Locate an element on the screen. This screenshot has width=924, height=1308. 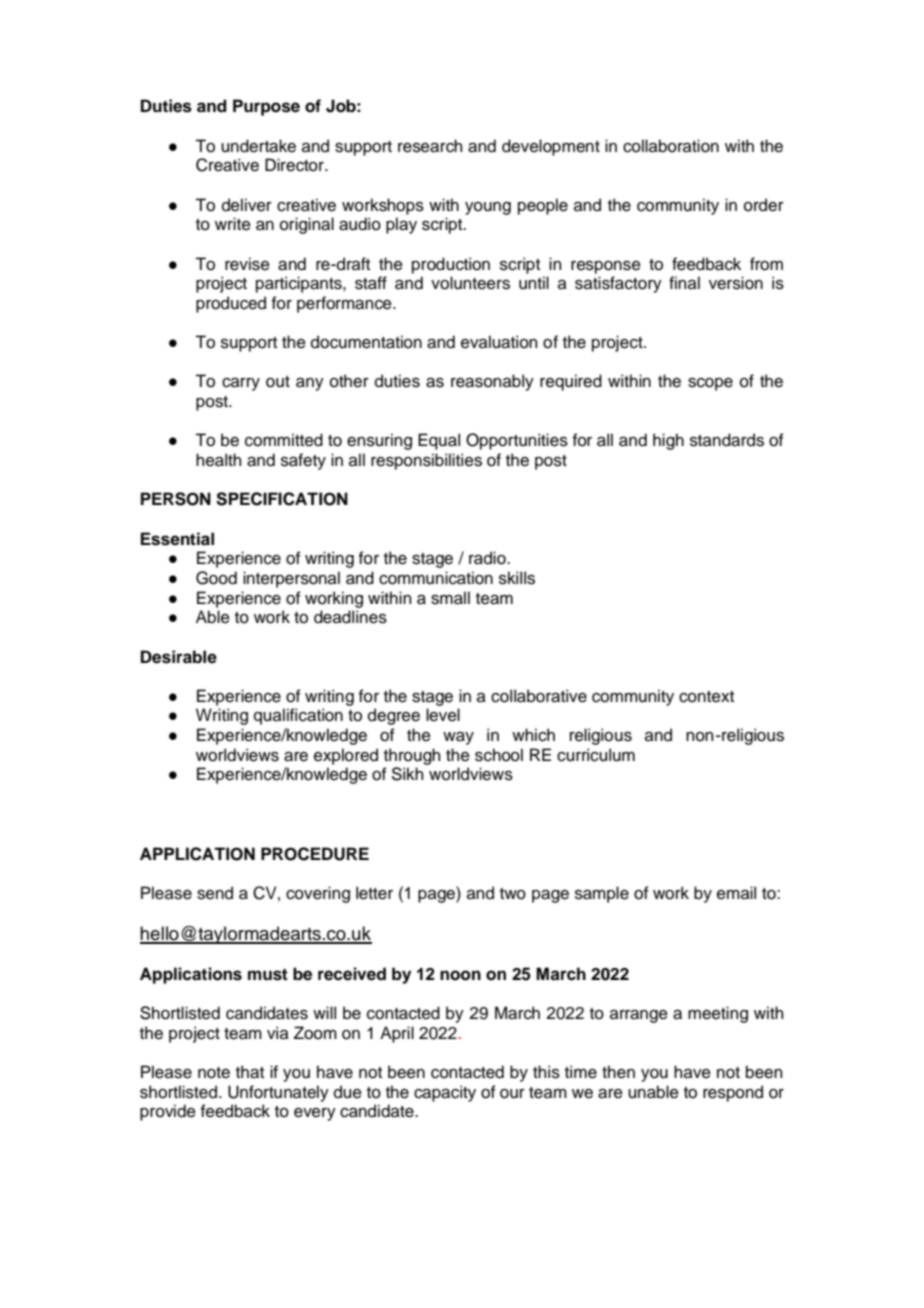
respond is located at coordinates (733, 1093).
